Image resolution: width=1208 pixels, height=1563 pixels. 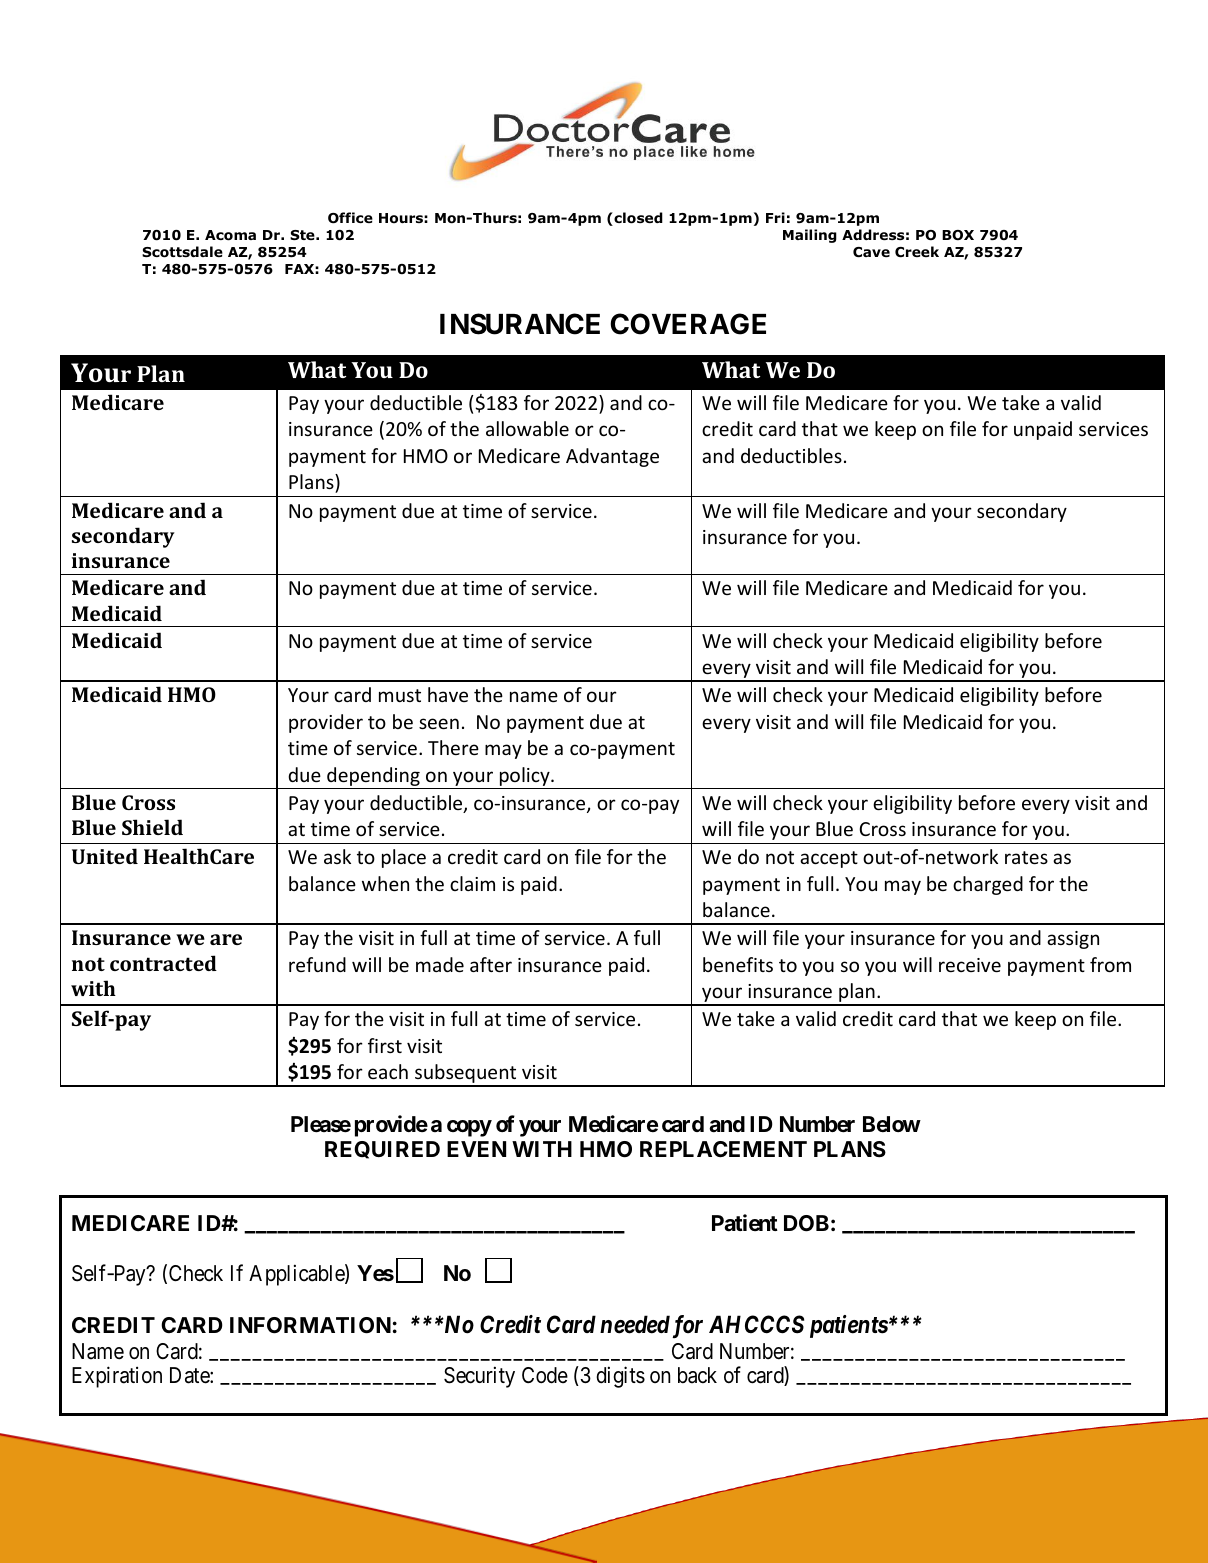 I want to click on BOX, so click(x=958, y=235).
